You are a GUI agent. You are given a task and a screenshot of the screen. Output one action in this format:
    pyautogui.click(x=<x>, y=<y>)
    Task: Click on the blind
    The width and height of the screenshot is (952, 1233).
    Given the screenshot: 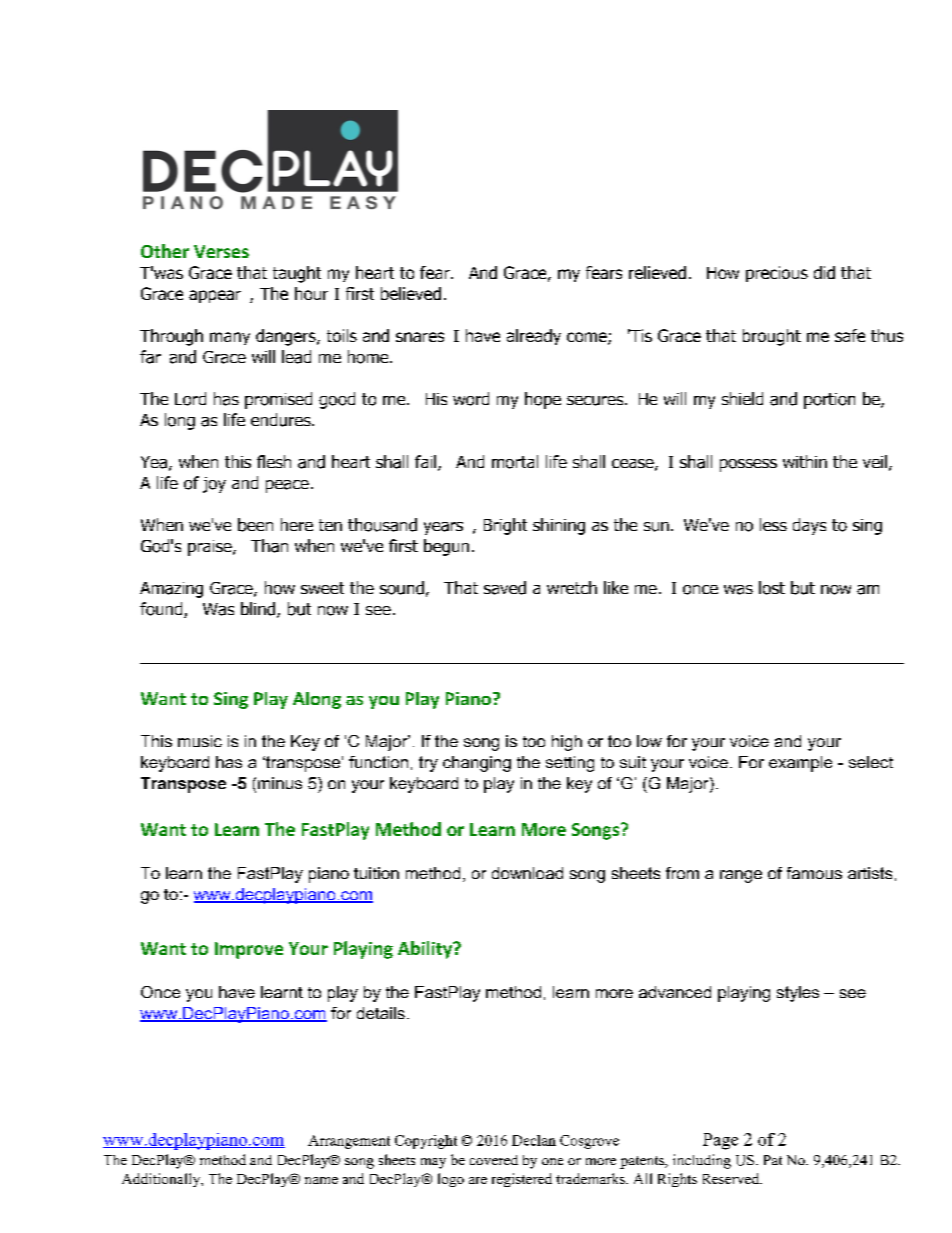 What is the action you would take?
    pyautogui.click(x=258, y=609)
